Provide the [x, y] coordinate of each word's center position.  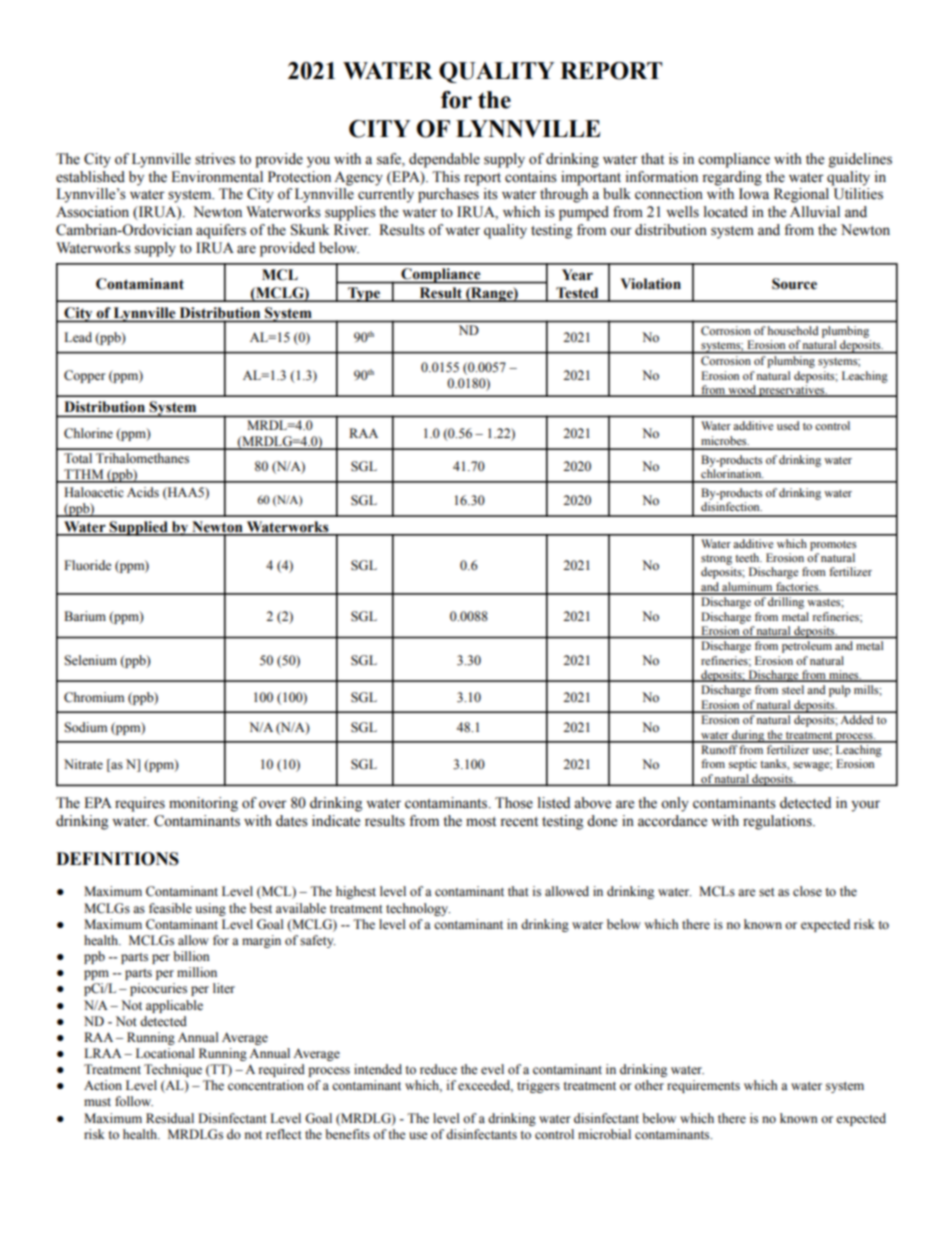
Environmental [217, 177]
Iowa [754, 194]
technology [418, 909]
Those [514, 803]
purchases [448, 195]
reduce [438, 1069]
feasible [170, 908]
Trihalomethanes [142, 458]
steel [793, 689]
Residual [170, 1118]
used [788, 425]
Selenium [90, 660]
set [767, 892]
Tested [577, 294]
